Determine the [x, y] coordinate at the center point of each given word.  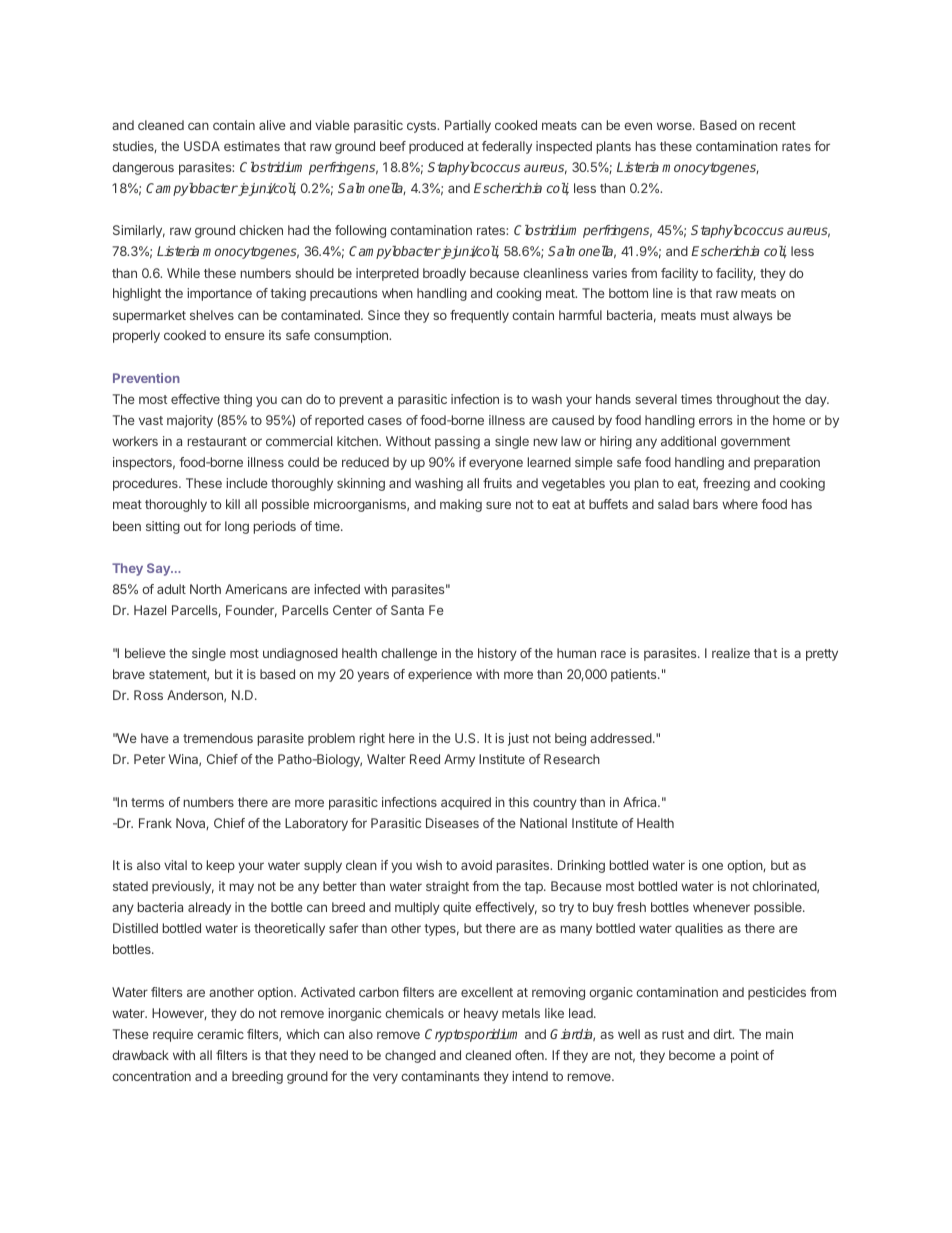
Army [459, 760]
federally [507, 147]
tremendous [218, 738]
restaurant [217, 441]
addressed [622, 738]
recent [777, 125]
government [755, 443]
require [173, 1035]
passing [457, 442]
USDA [202, 146]
